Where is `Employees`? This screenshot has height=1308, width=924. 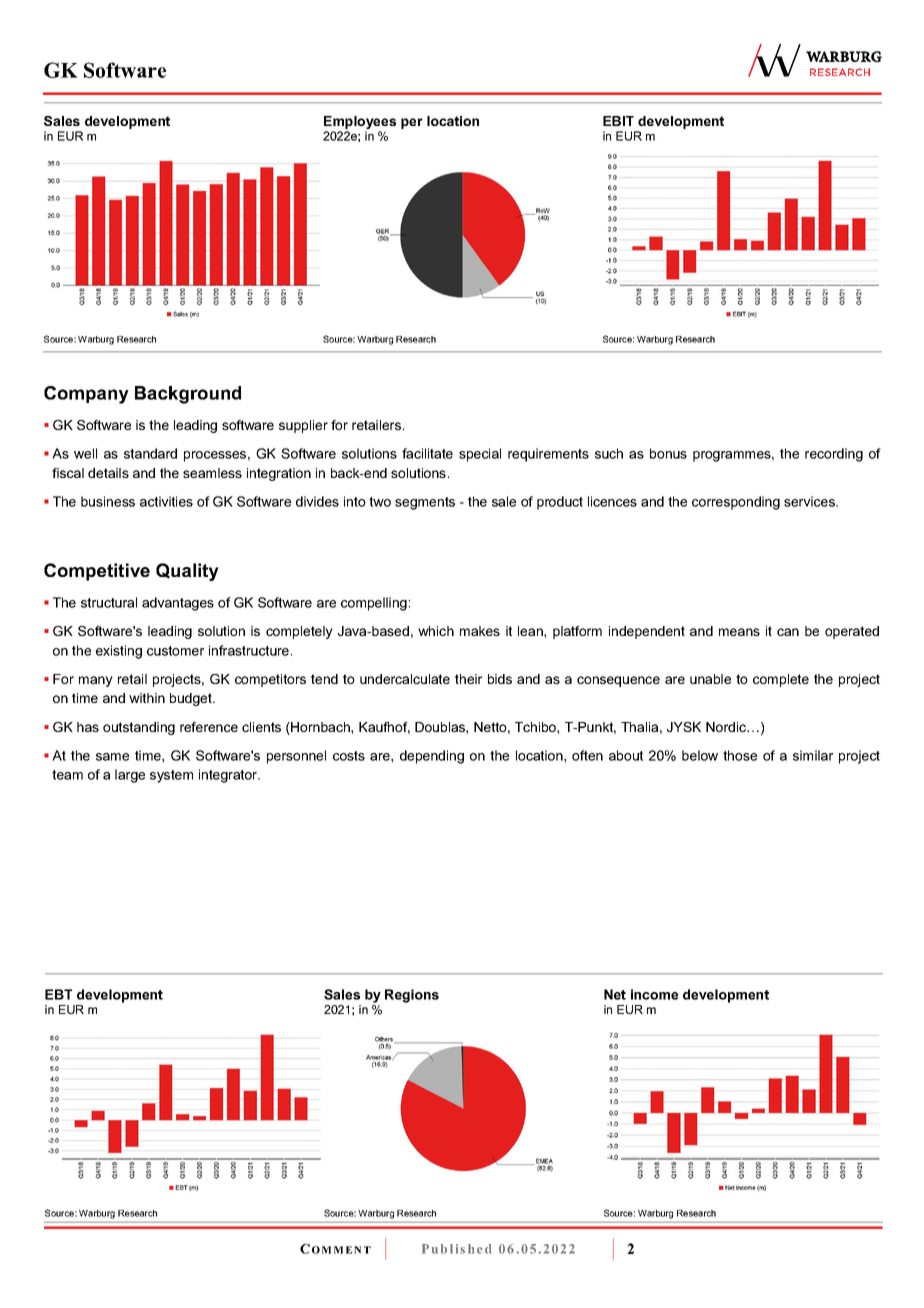 Employees is located at coordinates (360, 122).
